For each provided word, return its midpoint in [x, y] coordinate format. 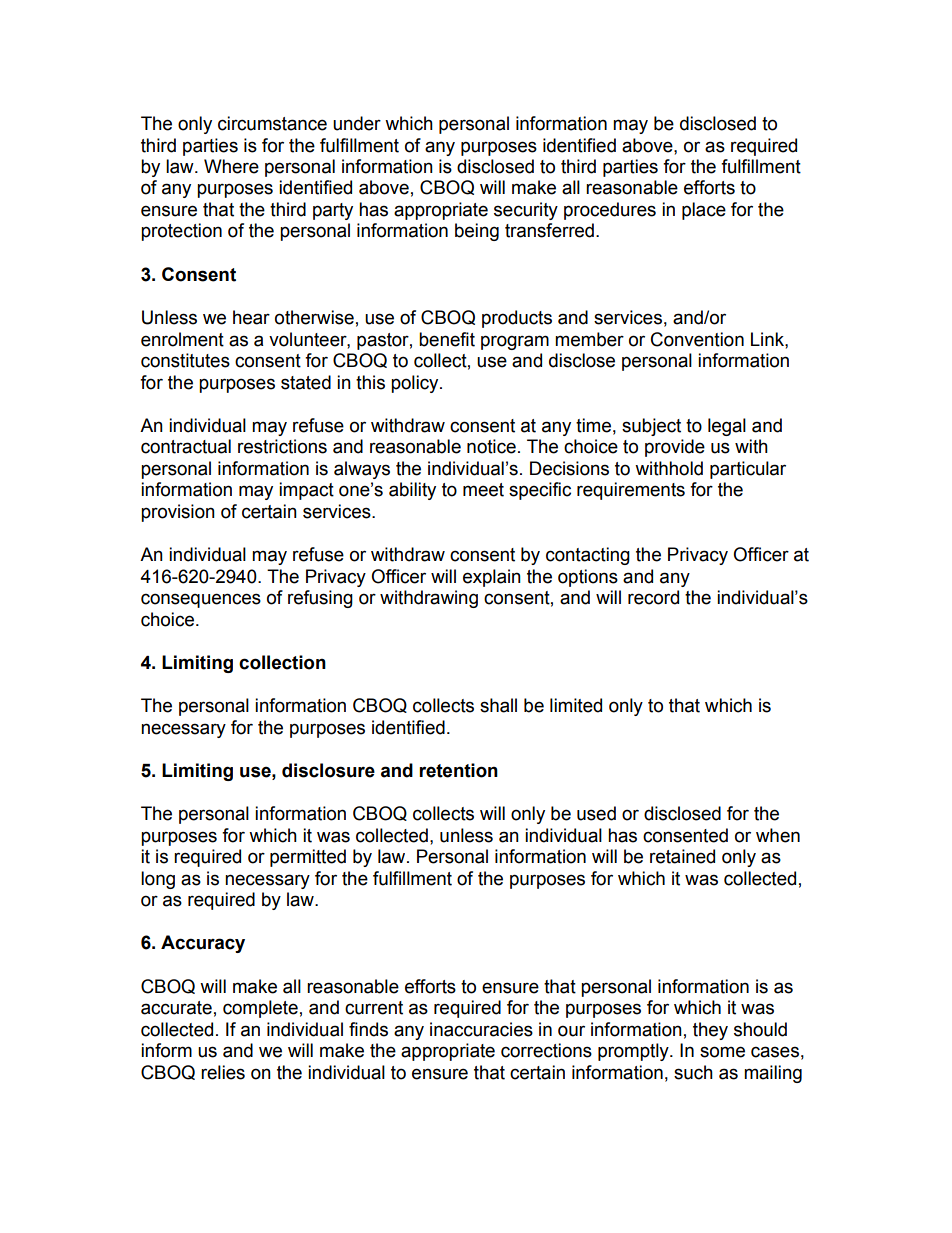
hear [251, 317]
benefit [447, 339]
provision [178, 513]
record [653, 597]
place [704, 211]
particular [748, 470]
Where [231, 166]
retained [682, 856]
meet [483, 490]
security [526, 211]
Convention [697, 339]
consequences [201, 600]
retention [458, 770]
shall [498, 705]
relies [223, 1072]
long [158, 880]
